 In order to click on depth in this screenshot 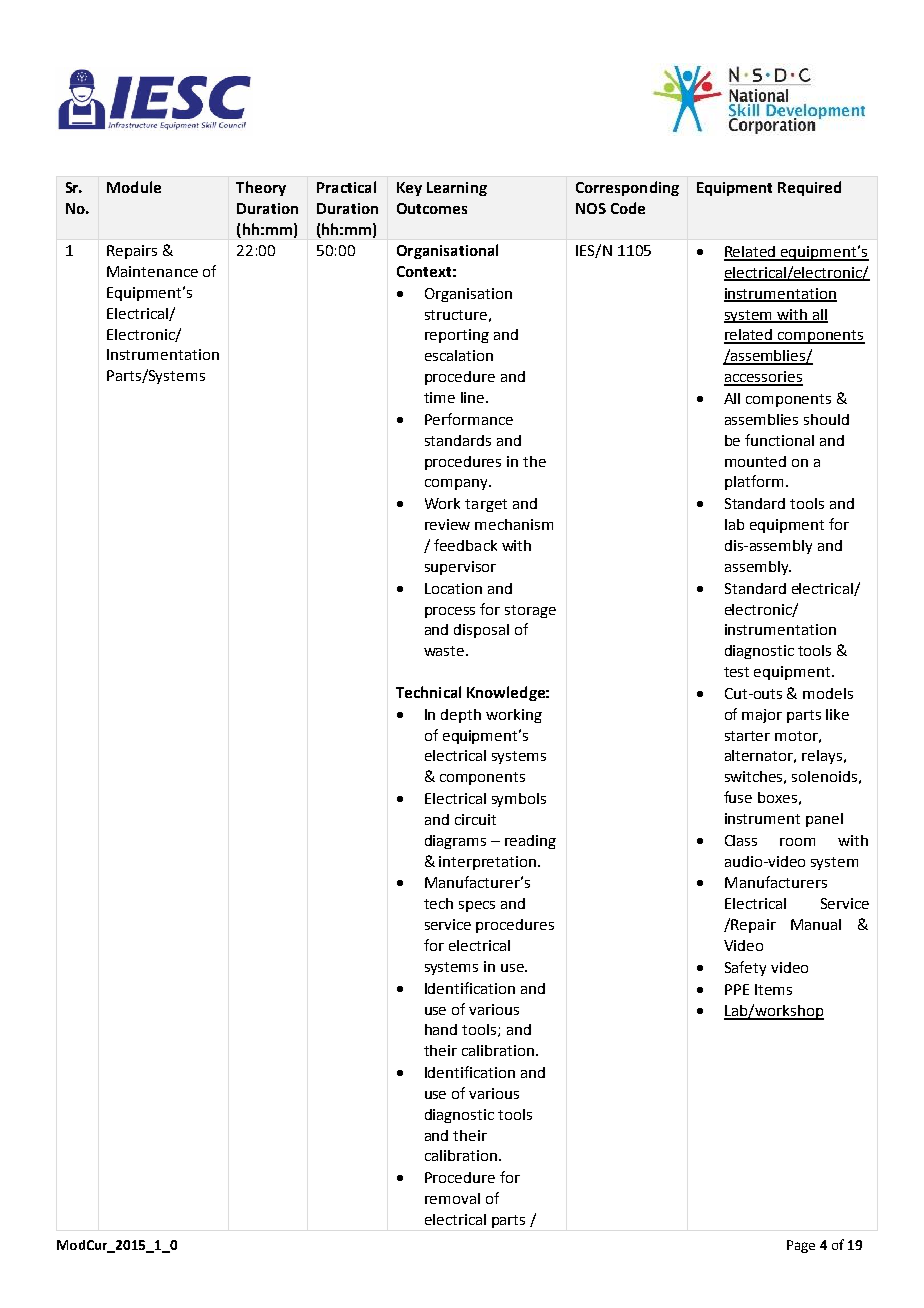, I will do `click(461, 716)`.
